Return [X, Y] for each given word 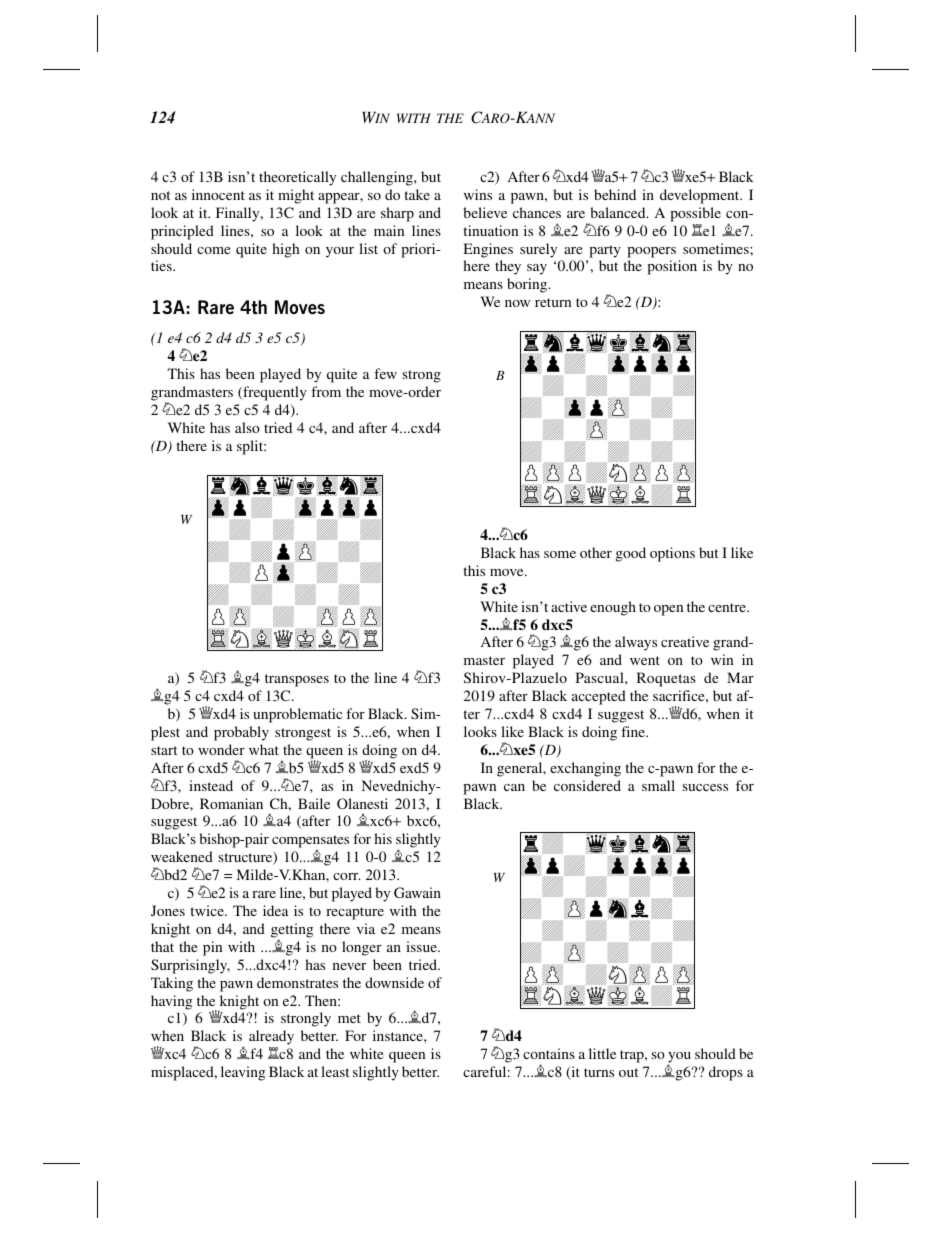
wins [478, 194]
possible [695, 214]
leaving [243, 1073]
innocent [218, 194]
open [668, 610]
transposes [297, 680]
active [569, 606]
